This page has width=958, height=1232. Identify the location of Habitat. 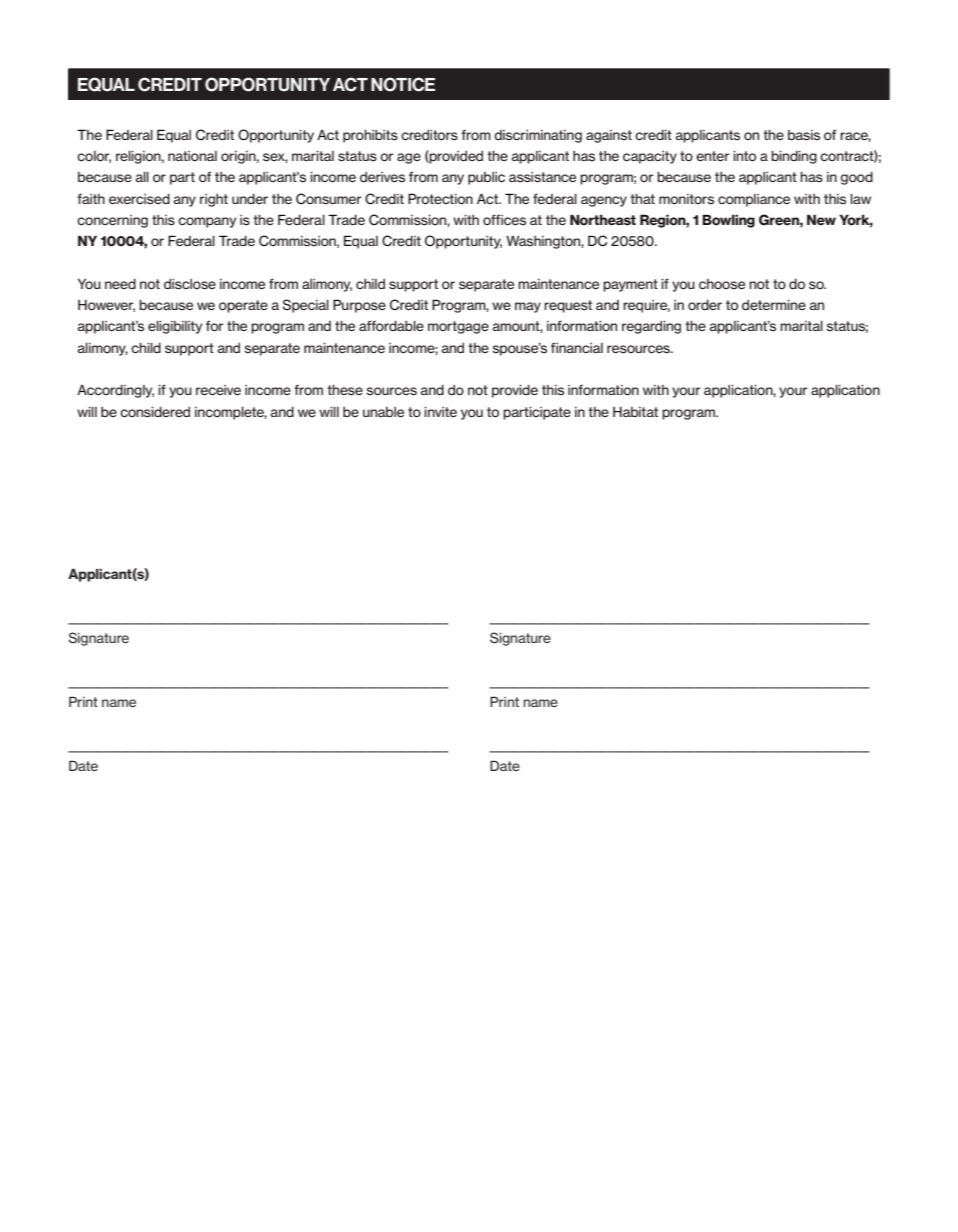
(635, 412).
